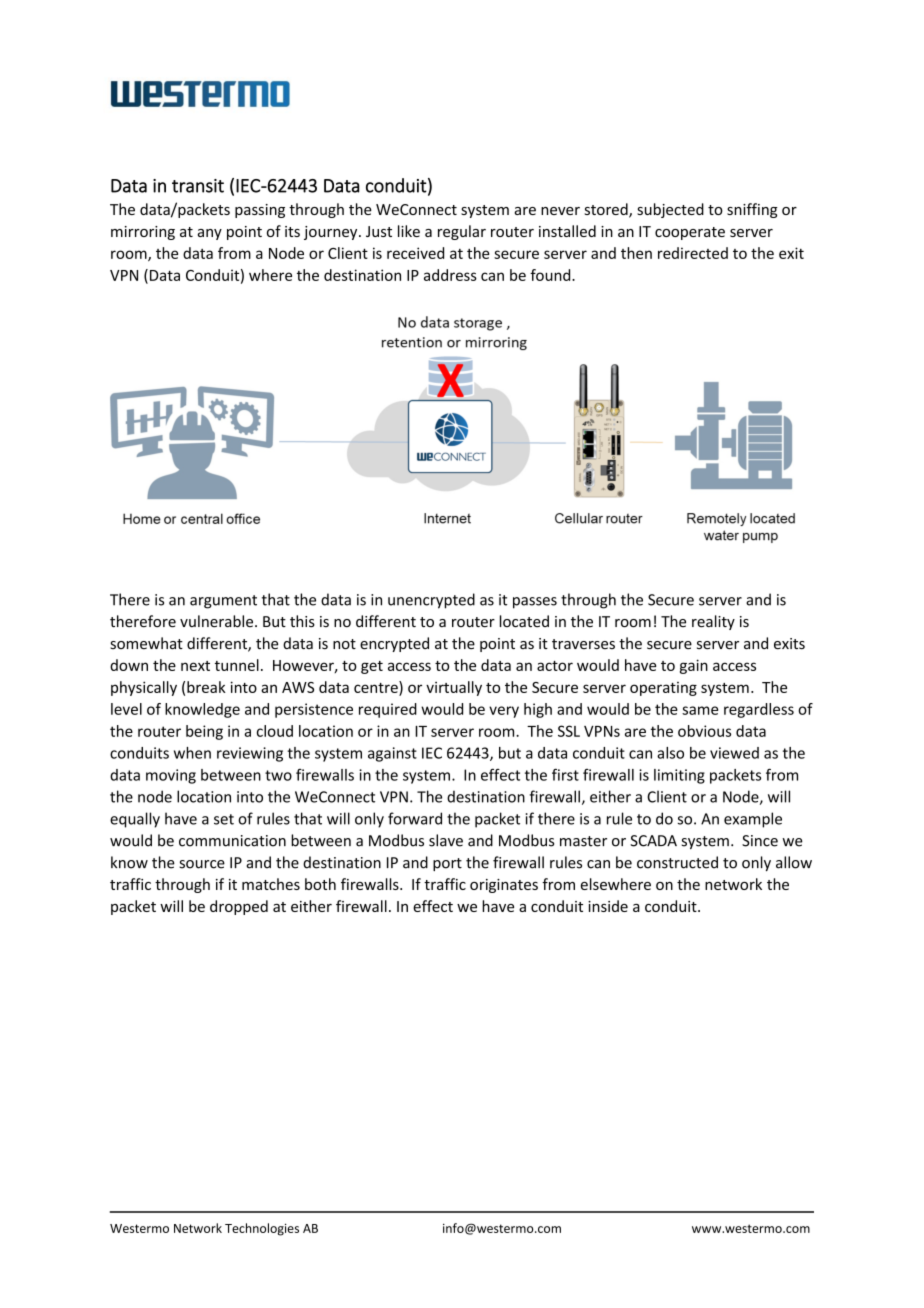 This page has height=1308, width=924. I want to click on set, so click(224, 819).
